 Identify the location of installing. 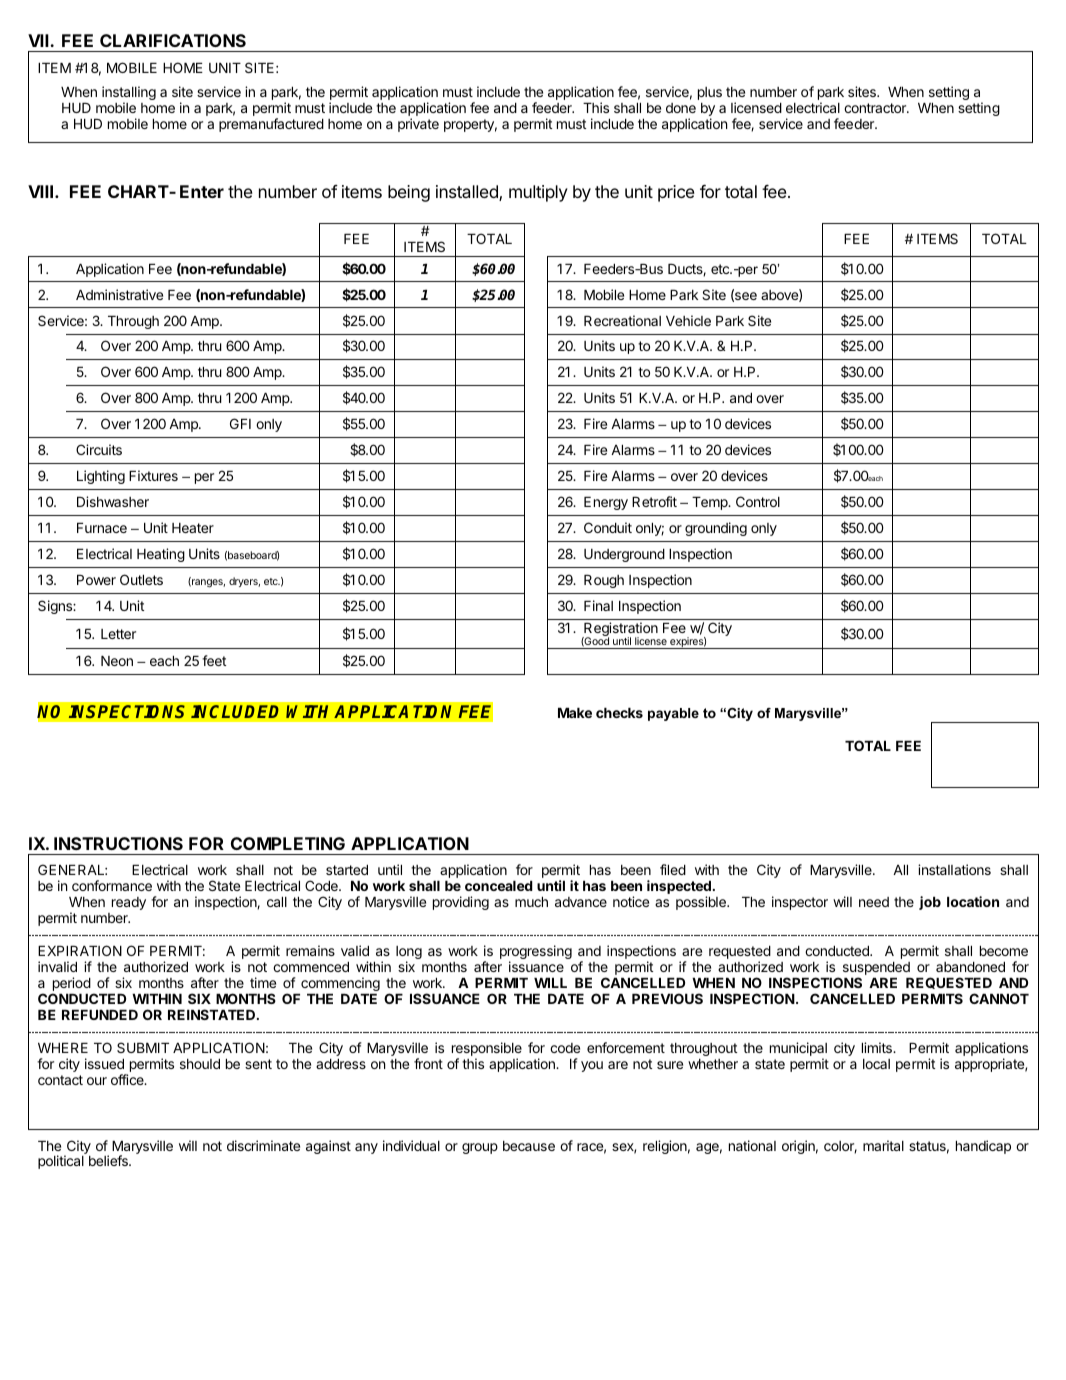
(129, 94).
